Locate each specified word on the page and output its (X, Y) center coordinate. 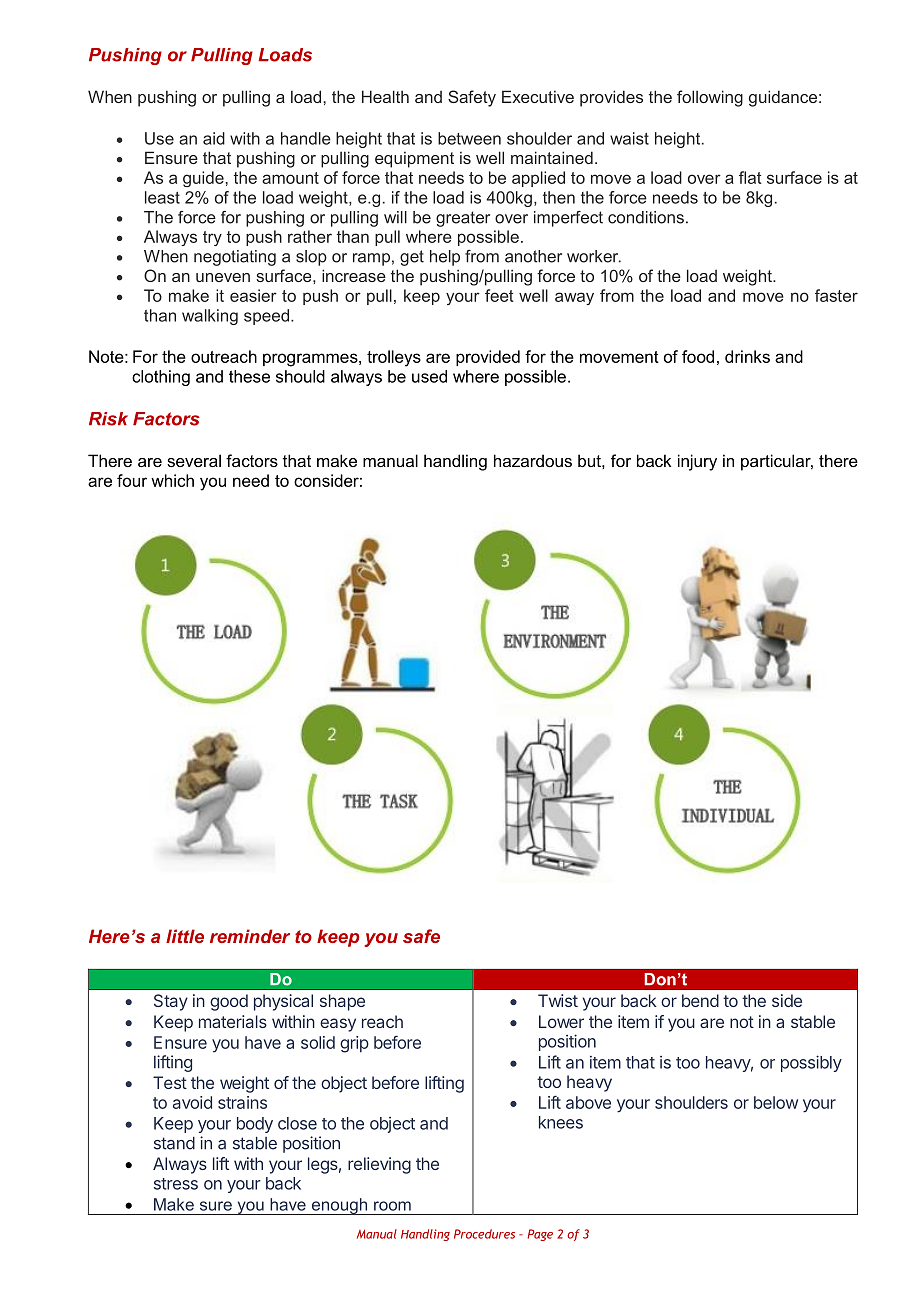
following (710, 98)
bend (700, 1000)
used (429, 376)
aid (214, 138)
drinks (747, 356)
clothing (161, 378)
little (185, 936)
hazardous (533, 460)
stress (176, 1184)
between (469, 138)
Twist (558, 1000)
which (172, 480)
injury (697, 462)
